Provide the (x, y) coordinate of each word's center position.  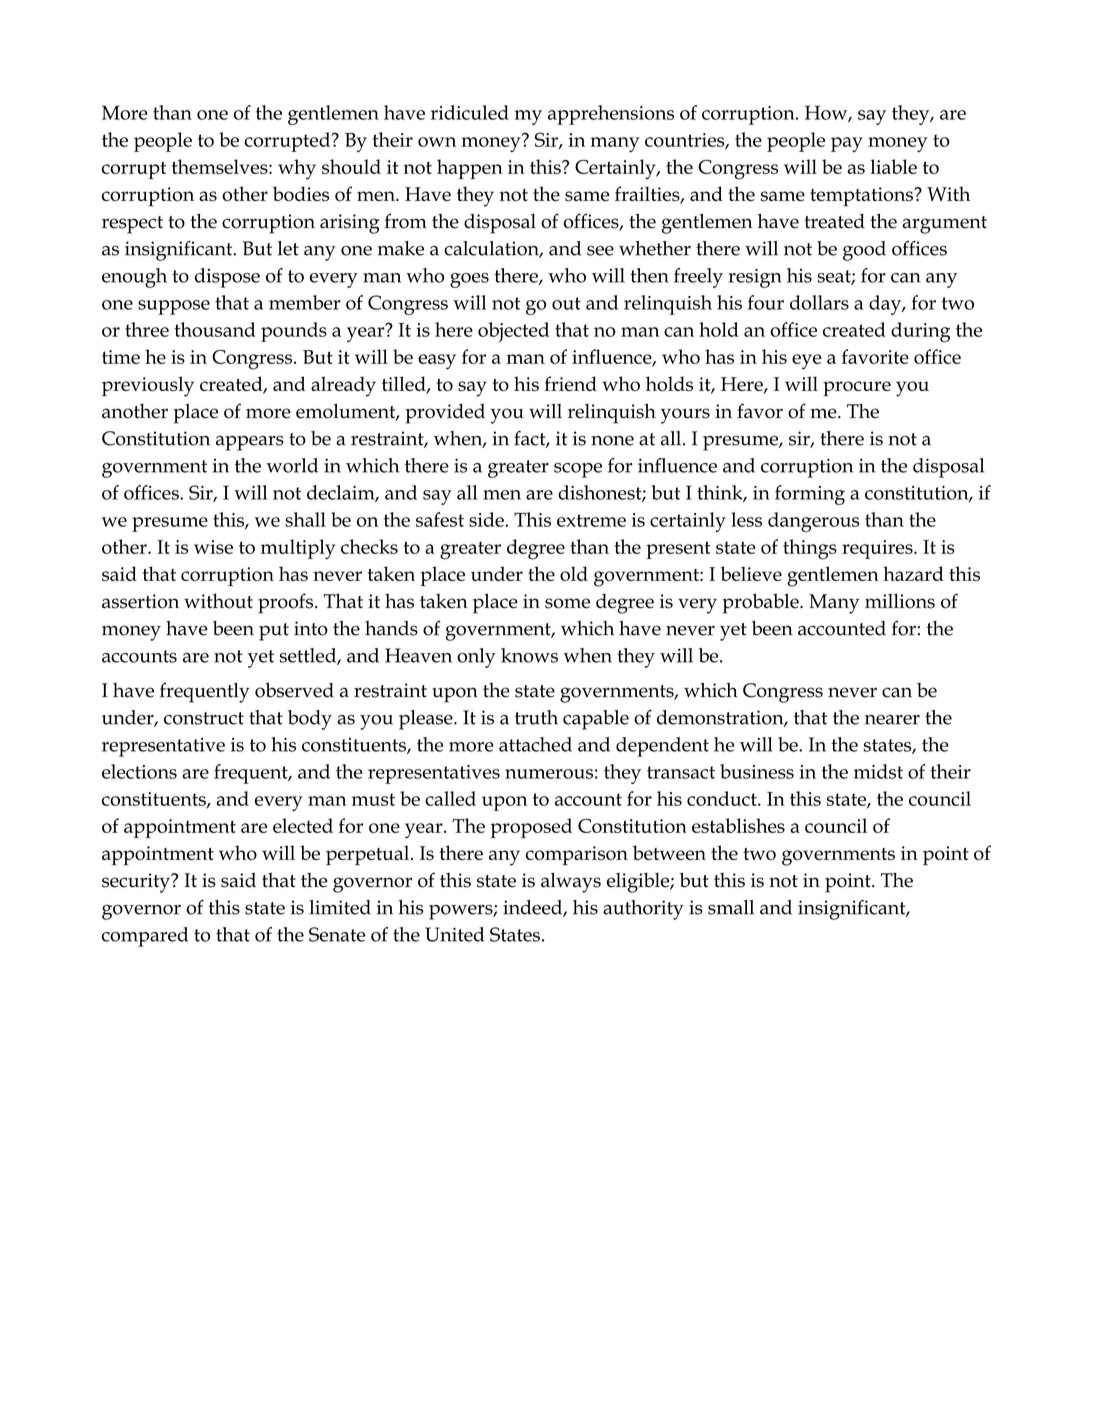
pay (847, 144)
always (571, 883)
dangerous (813, 522)
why (297, 169)
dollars (819, 302)
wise (213, 547)
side (487, 519)
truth (536, 717)
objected (513, 332)
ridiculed (470, 112)
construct (204, 718)
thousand (215, 329)
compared (145, 937)
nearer (892, 720)
